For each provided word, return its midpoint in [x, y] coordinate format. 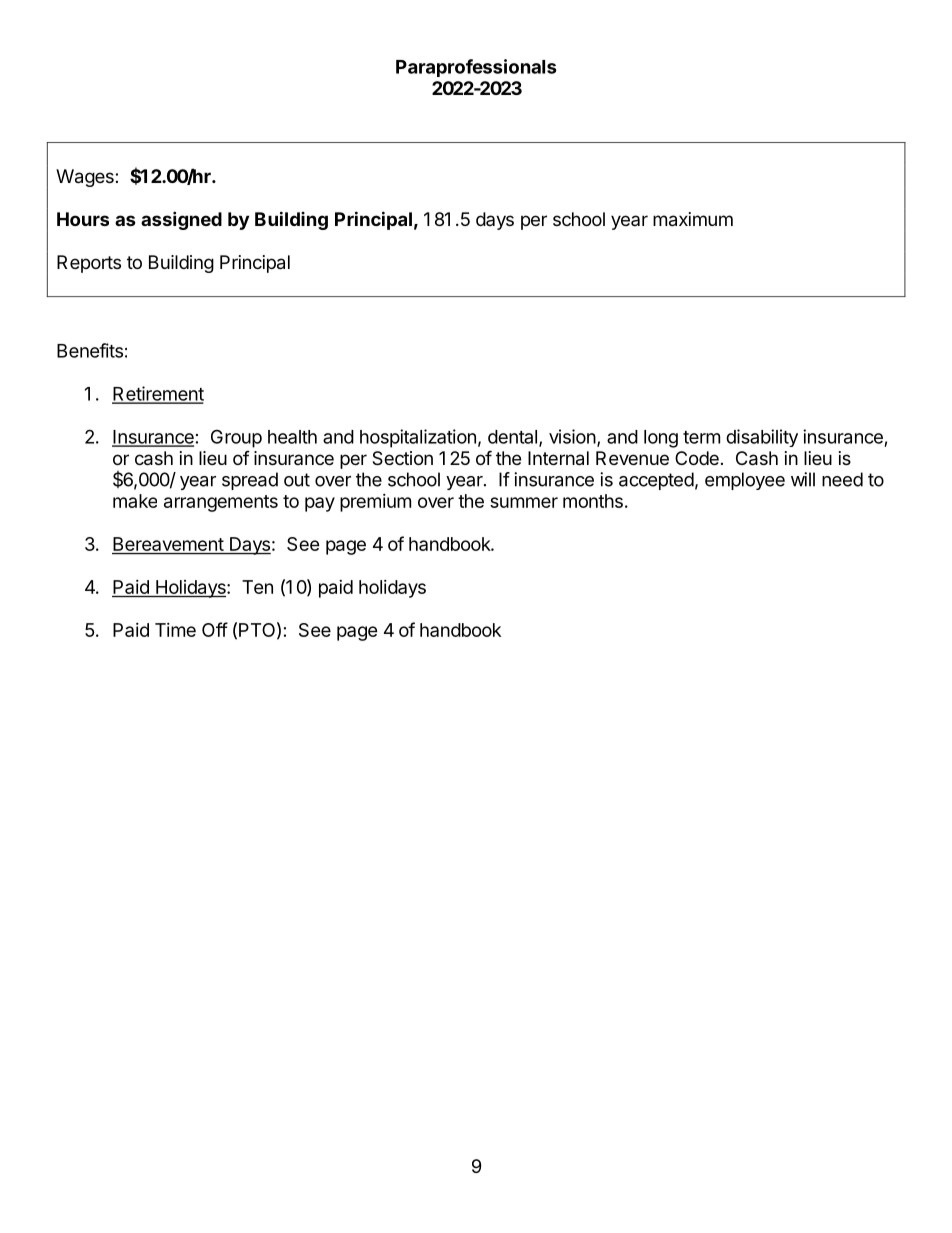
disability [762, 438]
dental [512, 437]
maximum [693, 219]
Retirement [158, 394]
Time [175, 630]
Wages [86, 178]
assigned [181, 220]
